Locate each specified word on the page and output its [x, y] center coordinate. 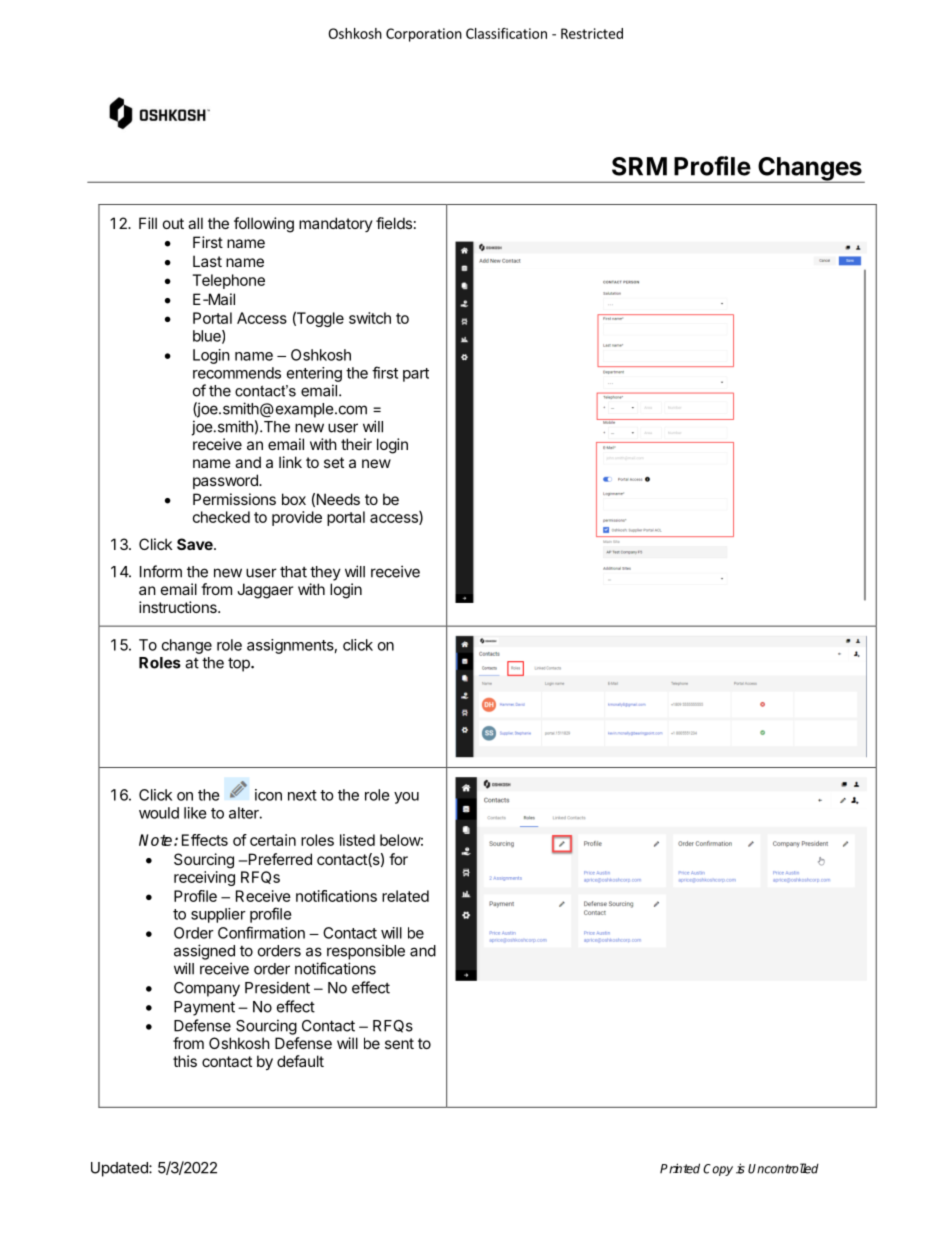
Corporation [424, 35]
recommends [237, 373]
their [356, 444]
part [416, 375]
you [406, 798]
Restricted [592, 33]
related [405, 896]
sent [399, 1043]
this [185, 1061]
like [195, 813]
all [195, 223]
